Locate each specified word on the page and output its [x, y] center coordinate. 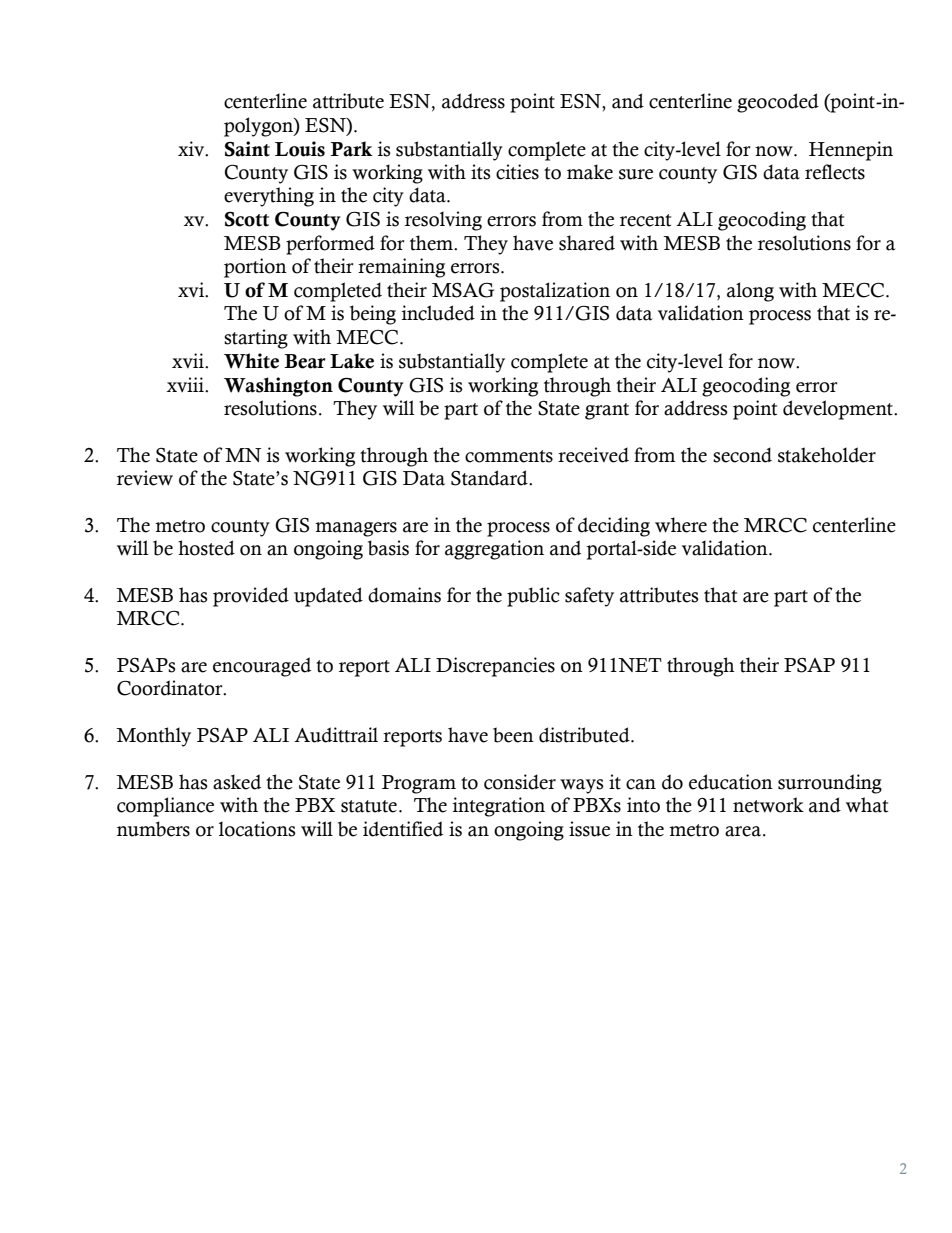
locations [257, 829]
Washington [278, 387]
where [681, 525]
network [768, 805]
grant [607, 411]
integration [499, 807]
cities [517, 172]
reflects [835, 172]
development [839, 410]
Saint [247, 149]
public [533, 597]
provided [251, 597]
